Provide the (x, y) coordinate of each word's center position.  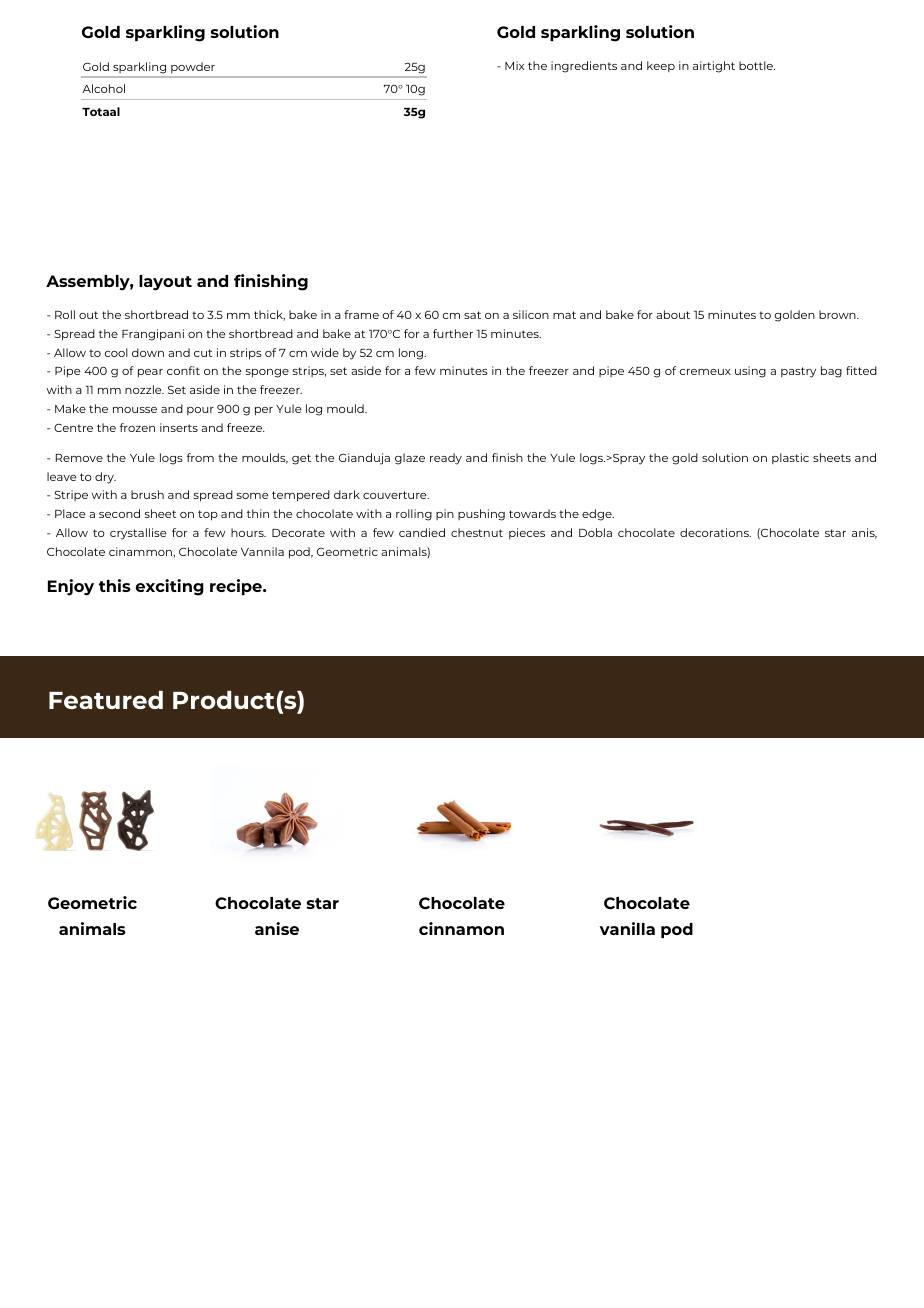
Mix (514, 65)
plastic (790, 458)
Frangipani (153, 335)
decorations (715, 532)
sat (472, 315)
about (673, 314)
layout (165, 283)
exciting (170, 587)
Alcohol (103, 88)
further (453, 333)
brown (838, 314)
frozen (137, 427)
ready (446, 459)
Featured (106, 700)
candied (422, 532)
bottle (757, 65)
